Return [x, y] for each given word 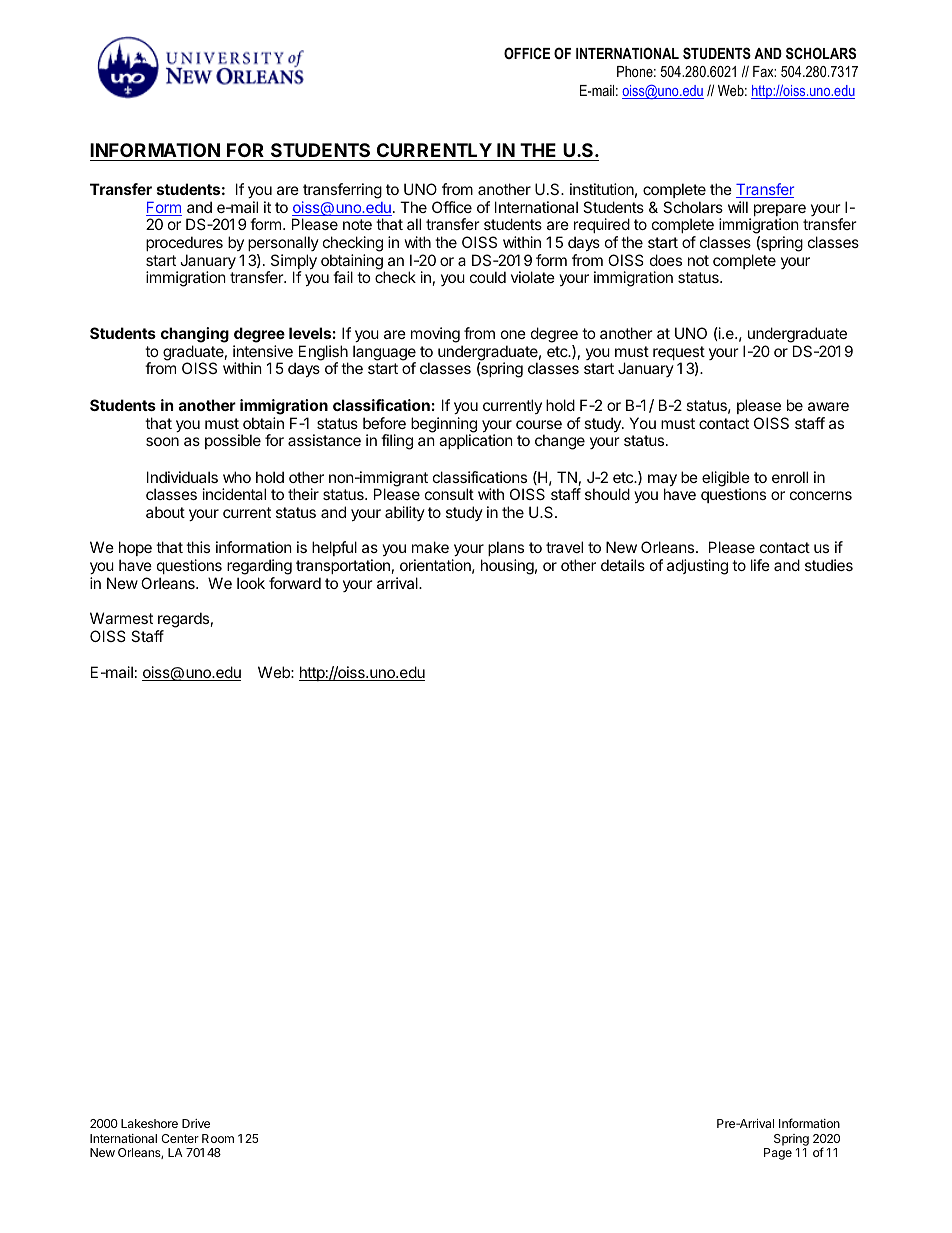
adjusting [697, 567]
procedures [184, 243]
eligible [726, 480]
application [476, 441]
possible [233, 441]
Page [778, 1154]
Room [218, 1138]
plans [506, 550]
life [760, 565]
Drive [196, 1123]
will [738, 207]
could [488, 277]
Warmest [121, 618]
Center [180, 1138]
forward [295, 583]
